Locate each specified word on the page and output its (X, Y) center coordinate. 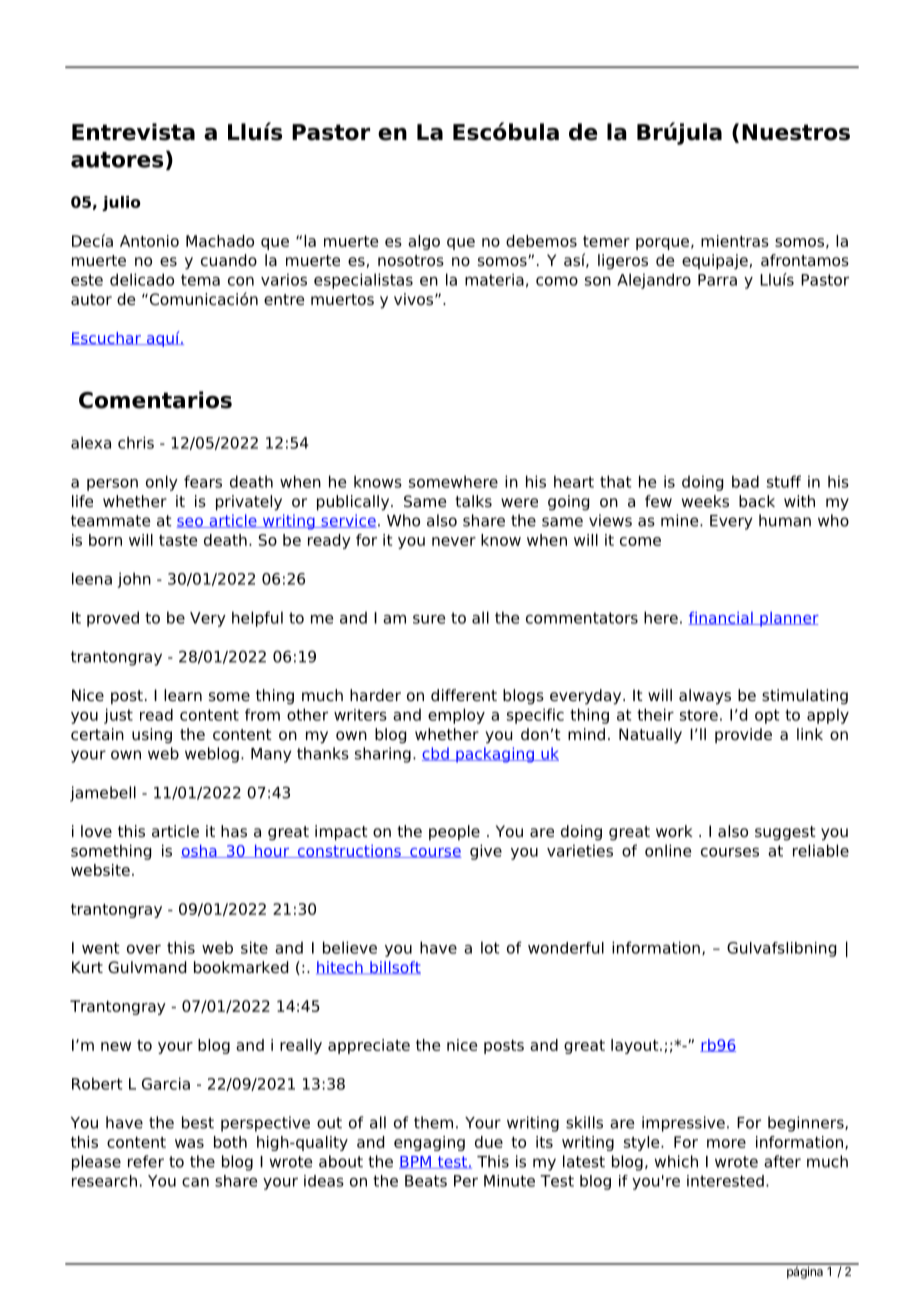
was (189, 1143)
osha (200, 851)
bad (745, 481)
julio (121, 203)
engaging (429, 1143)
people (454, 833)
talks (473, 501)
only (162, 483)
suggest (785, 833)
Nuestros (796, 132)
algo (424, 242)
